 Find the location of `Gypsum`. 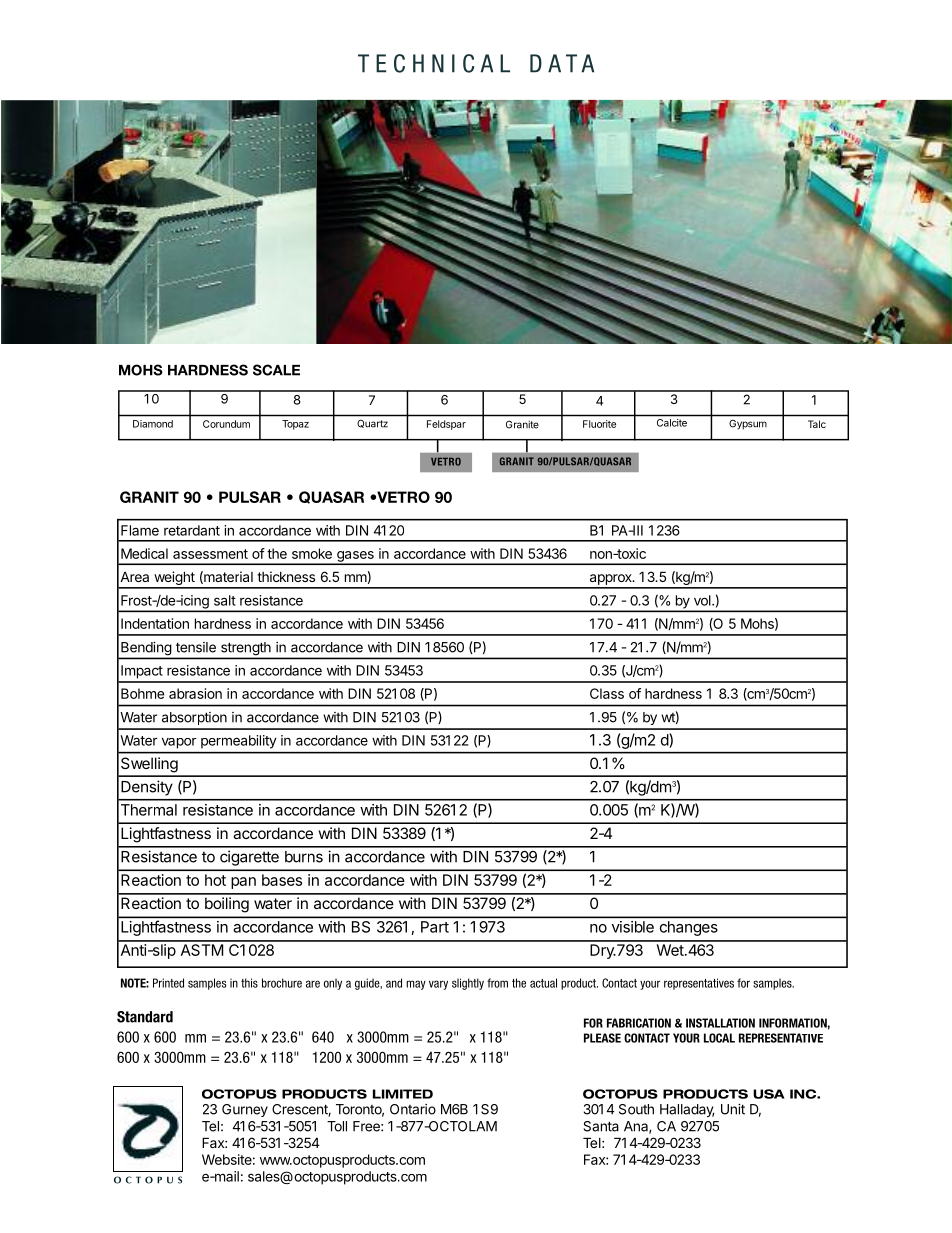

Gypsum is located at coordinates (748, 424).
